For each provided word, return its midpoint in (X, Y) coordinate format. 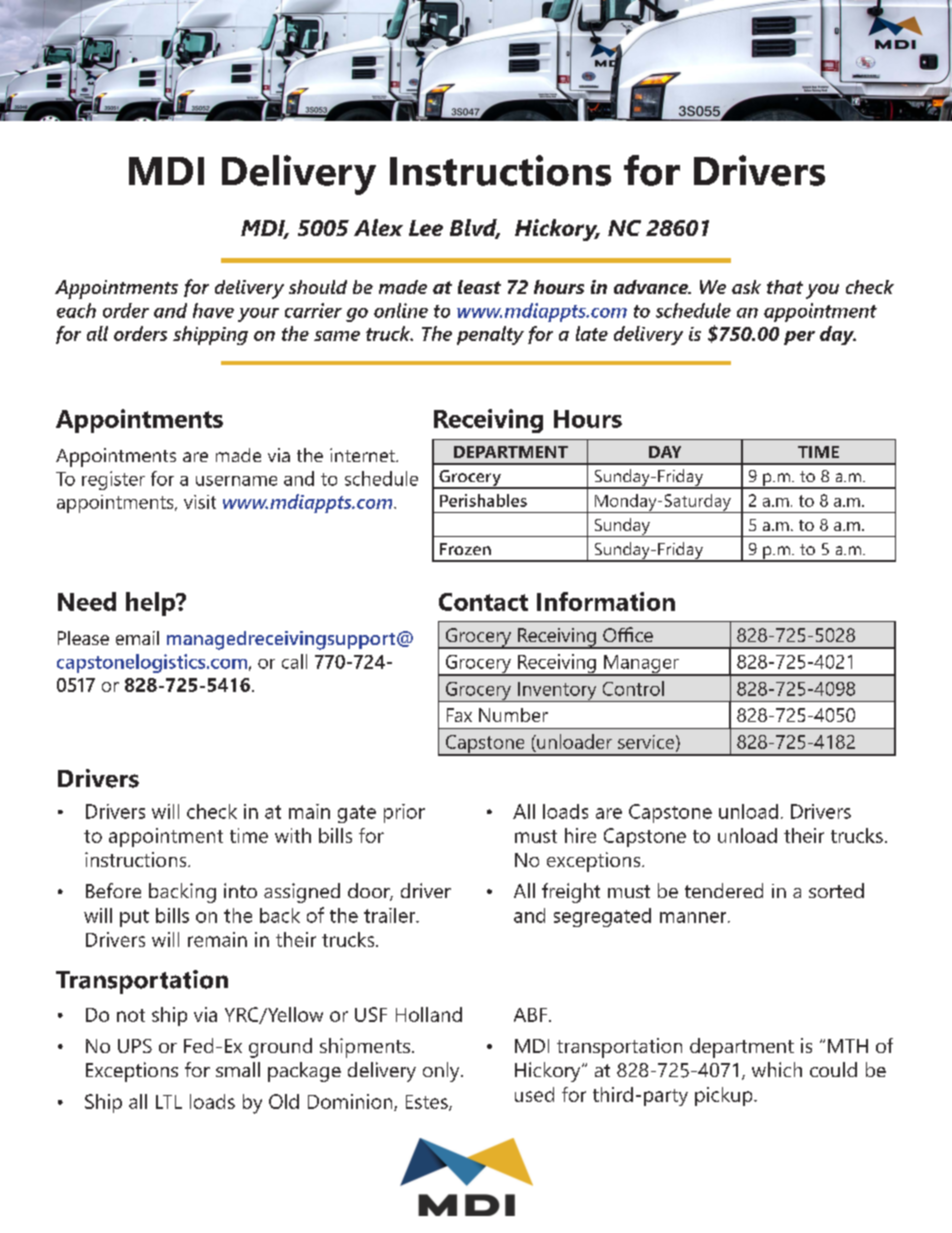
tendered (724, 890)
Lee (426, 228)
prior (404, 813)
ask (746, 287)
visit (200, 502)
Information (606, 601)
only (442, 1072)
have (213, 310)
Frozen (465, 549)
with (293, 835)
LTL (169, 1102)
